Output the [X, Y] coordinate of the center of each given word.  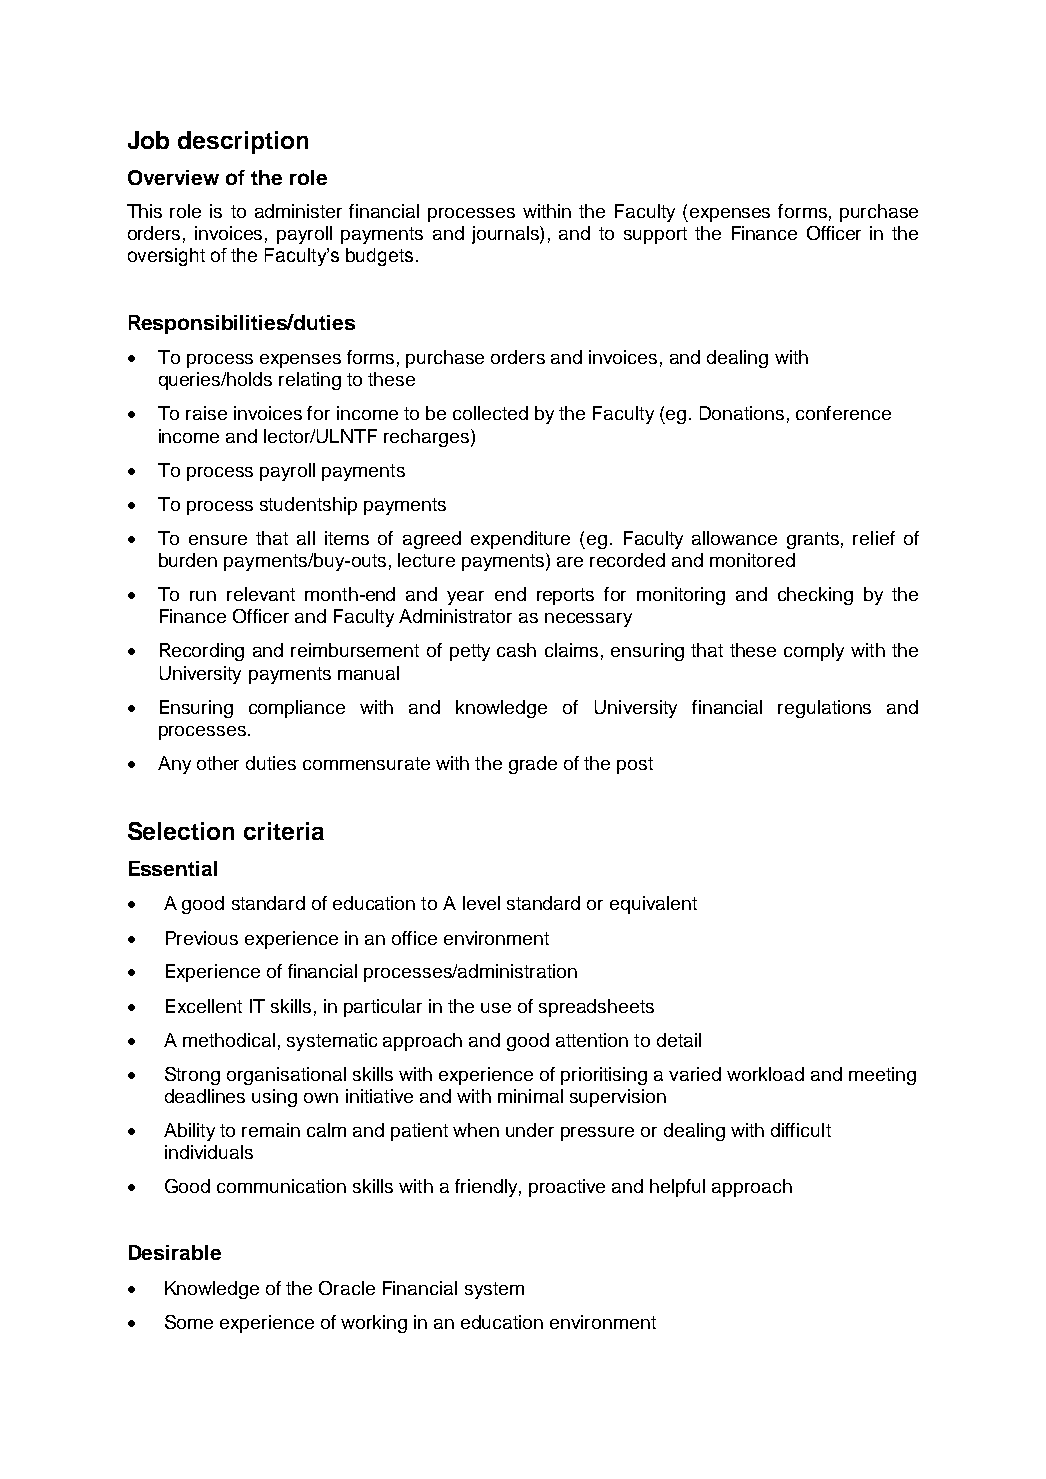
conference [843, 413]
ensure [218, 540]
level [481, 903]
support [655, 235]
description [243, 142]
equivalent [653, 905]
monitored [752, 560]
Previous [202, 938]
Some [189, 1322]
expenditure [520, 540]
